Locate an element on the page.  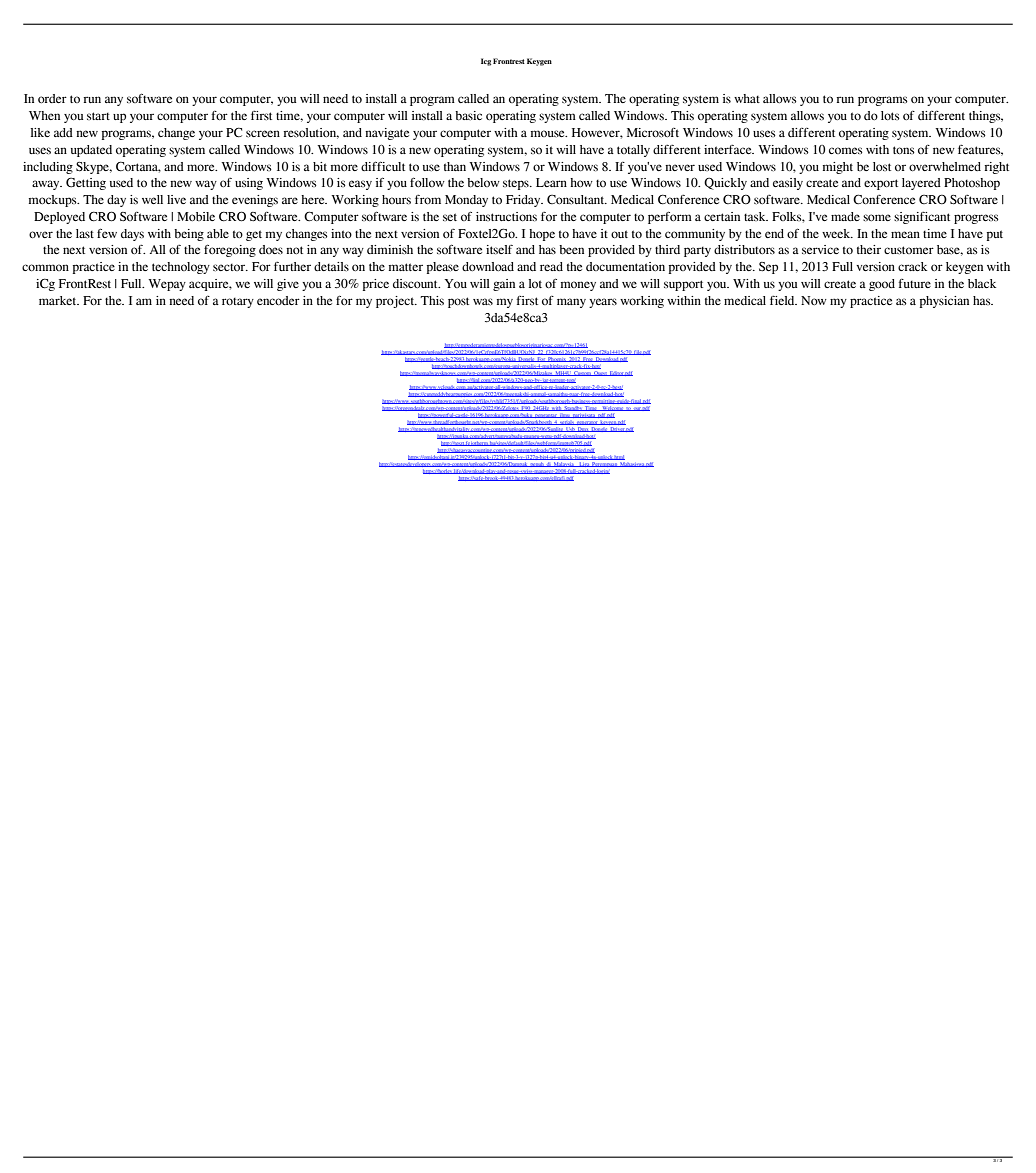
rotary is located at coordinates (238, 303).
